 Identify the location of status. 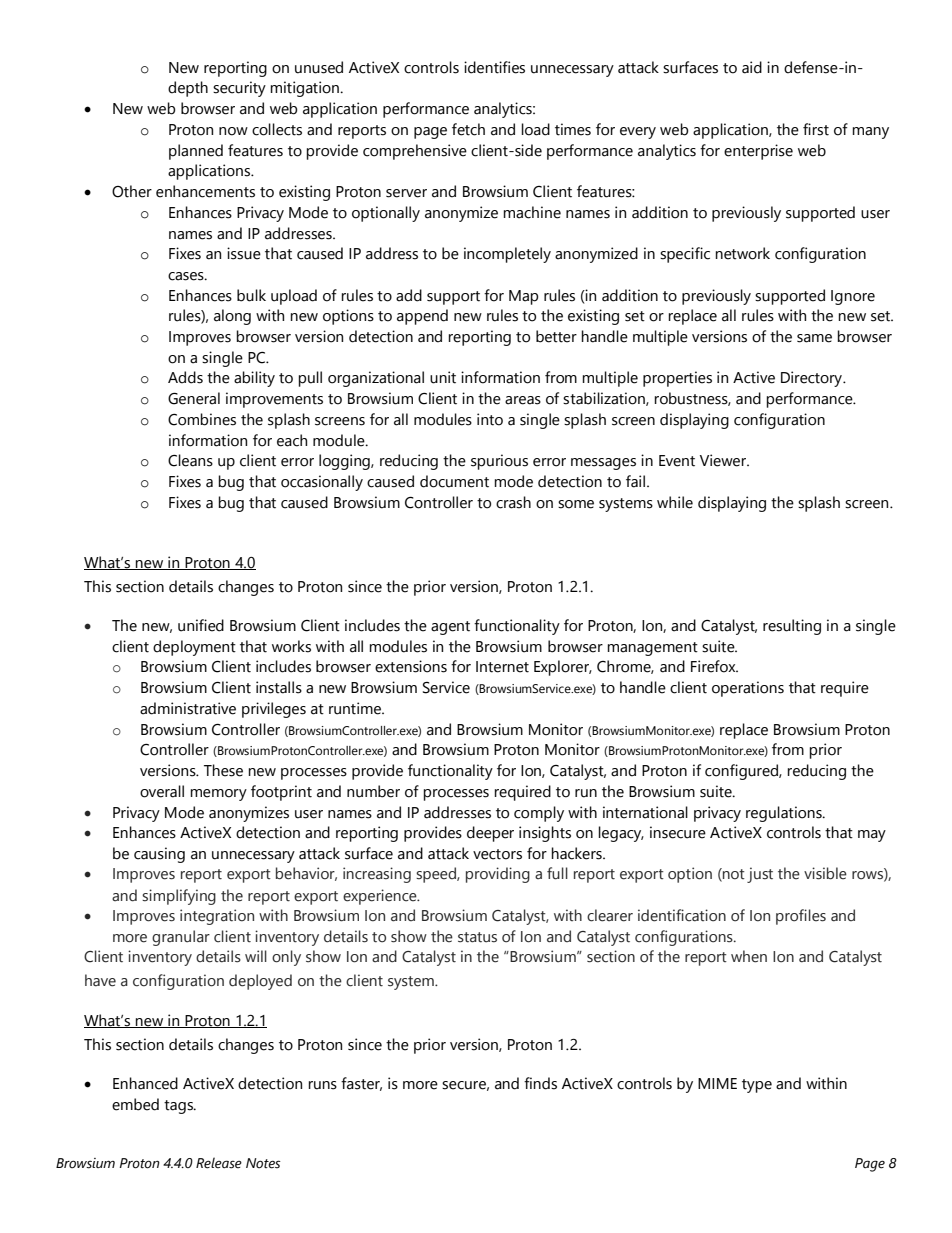
(477, 937).
